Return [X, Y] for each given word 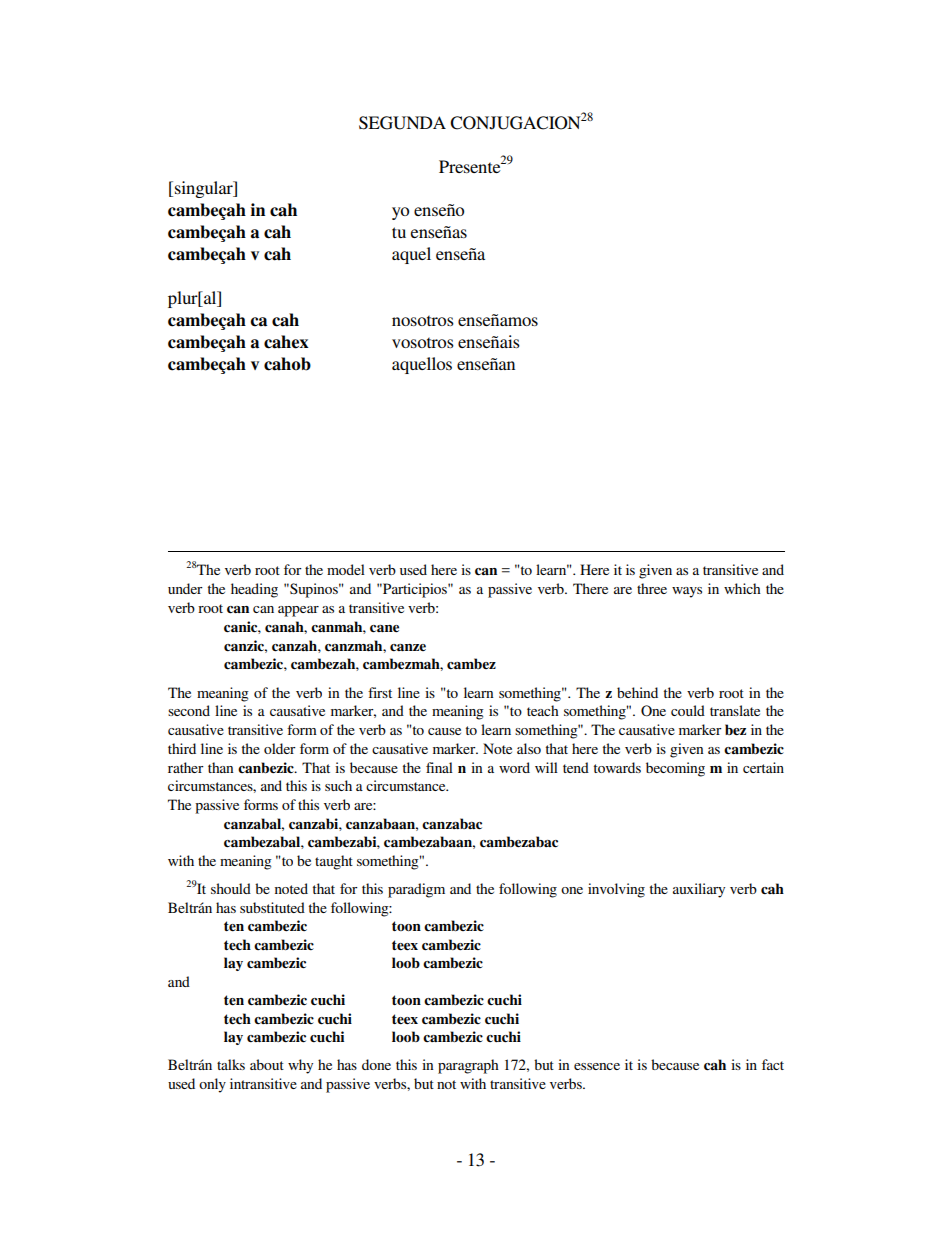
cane [384, 629]
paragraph [468, 1066]
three [652, 588]
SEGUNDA [402, 123]
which [742, 588]
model [346, 569]
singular [205, 189]
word [514, 767]
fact [773, 1064]
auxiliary [699, 890]
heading [254, 590]
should [231, 888]
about [267, 1064]
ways [687, 592]
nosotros [423, 320]
